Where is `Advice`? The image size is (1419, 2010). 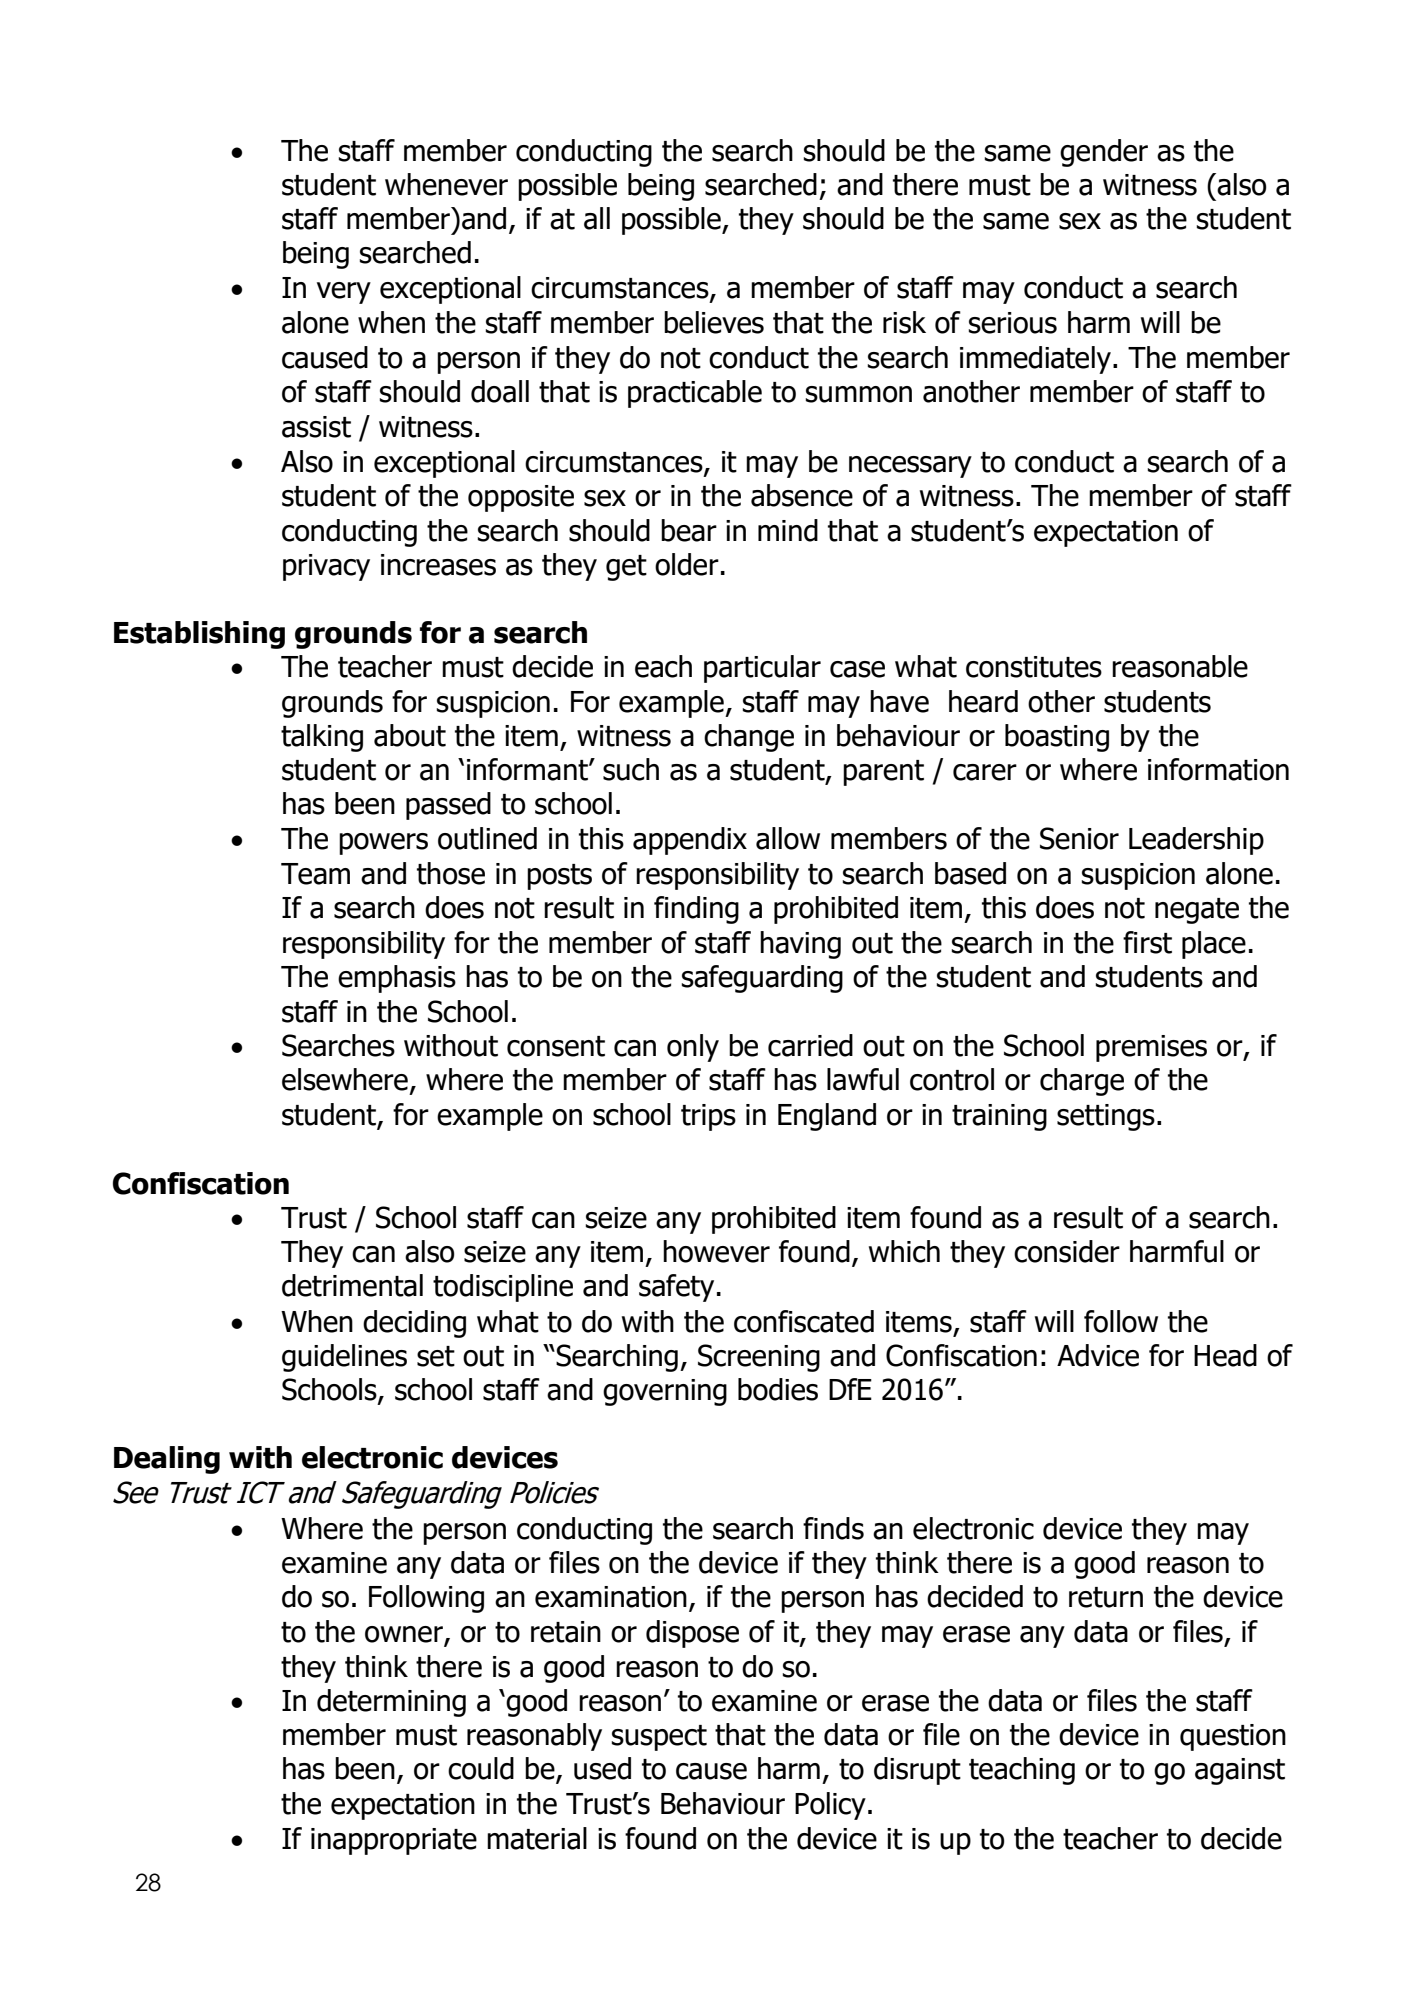
Advice is located at coordinates (1098, 1355).
